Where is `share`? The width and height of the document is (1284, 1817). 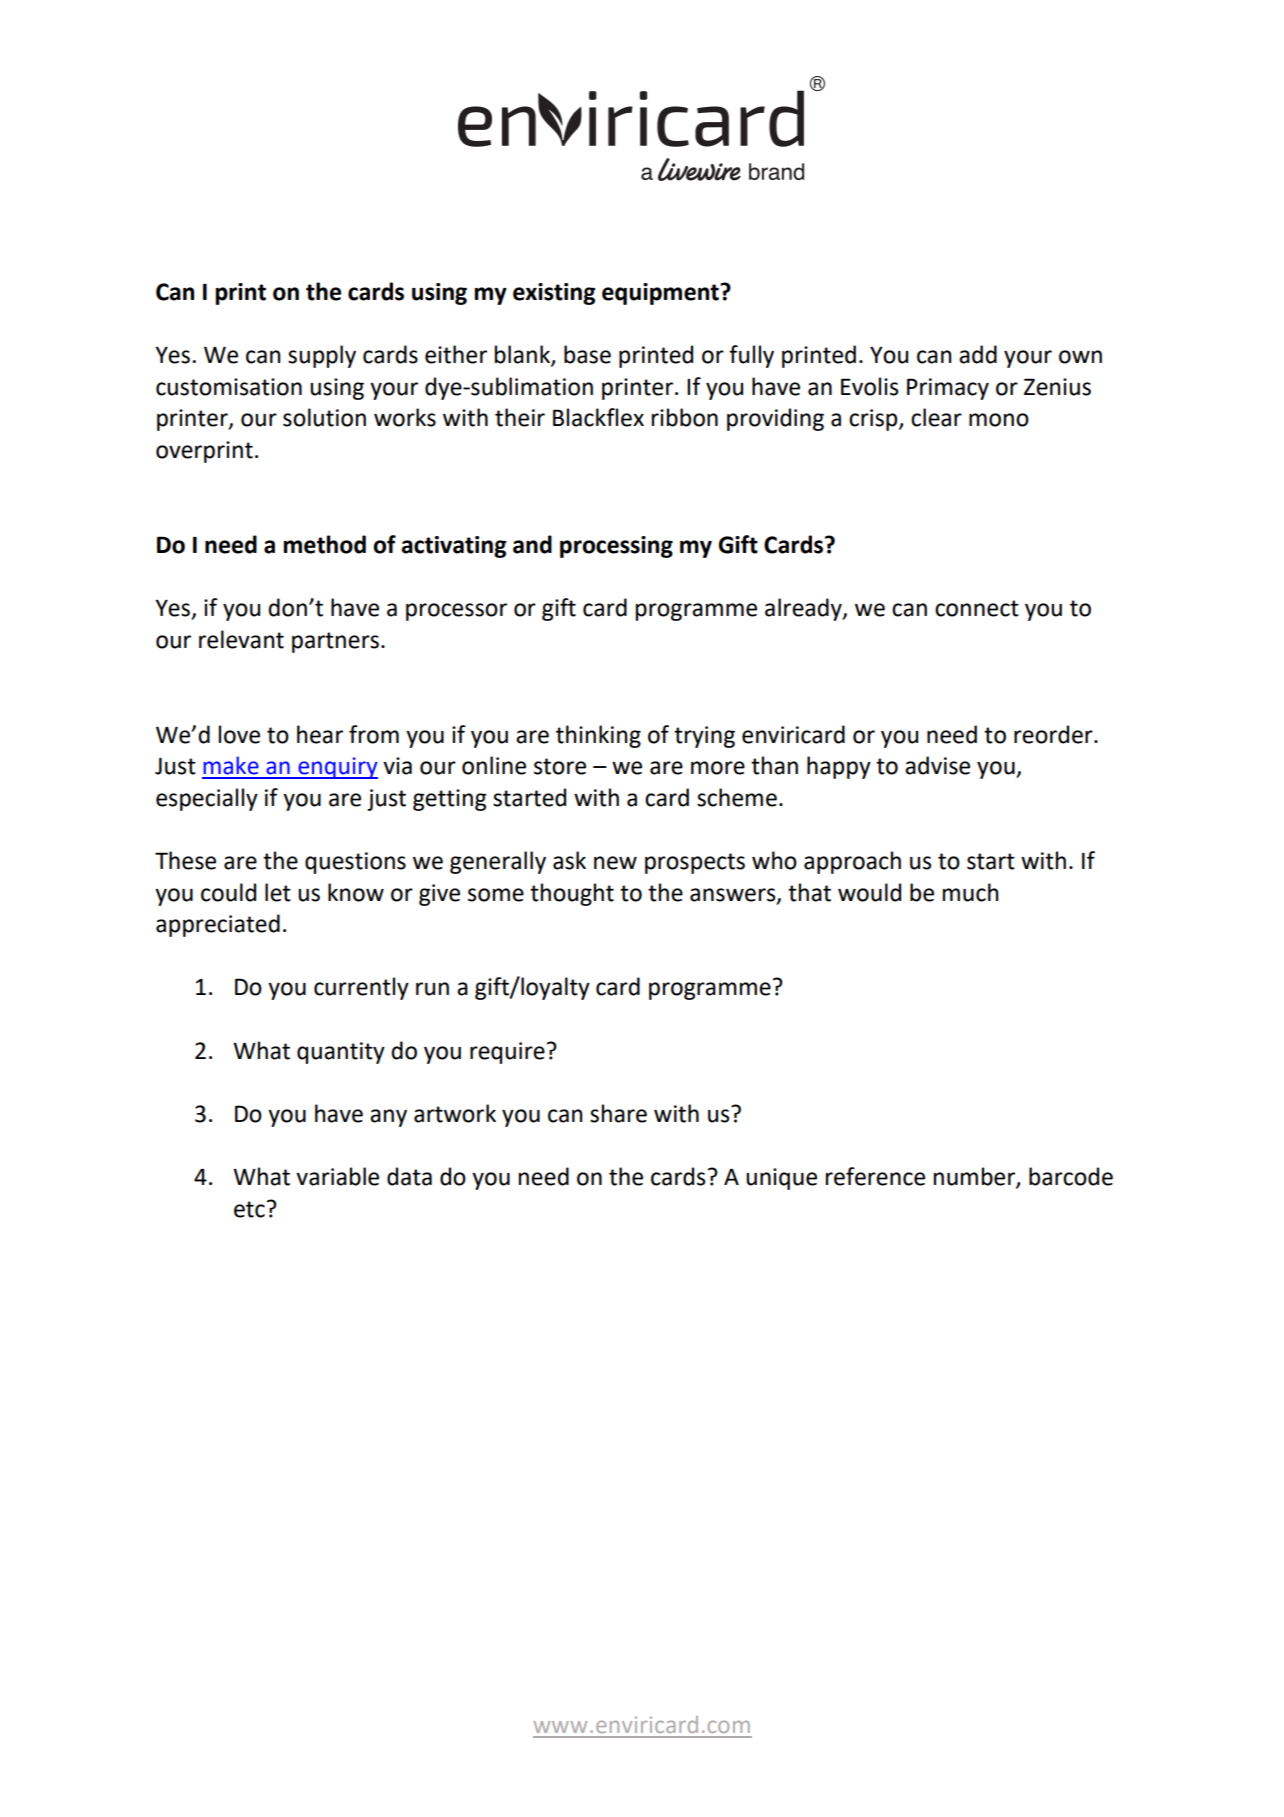 share is located at coordinates (618, 1113).
